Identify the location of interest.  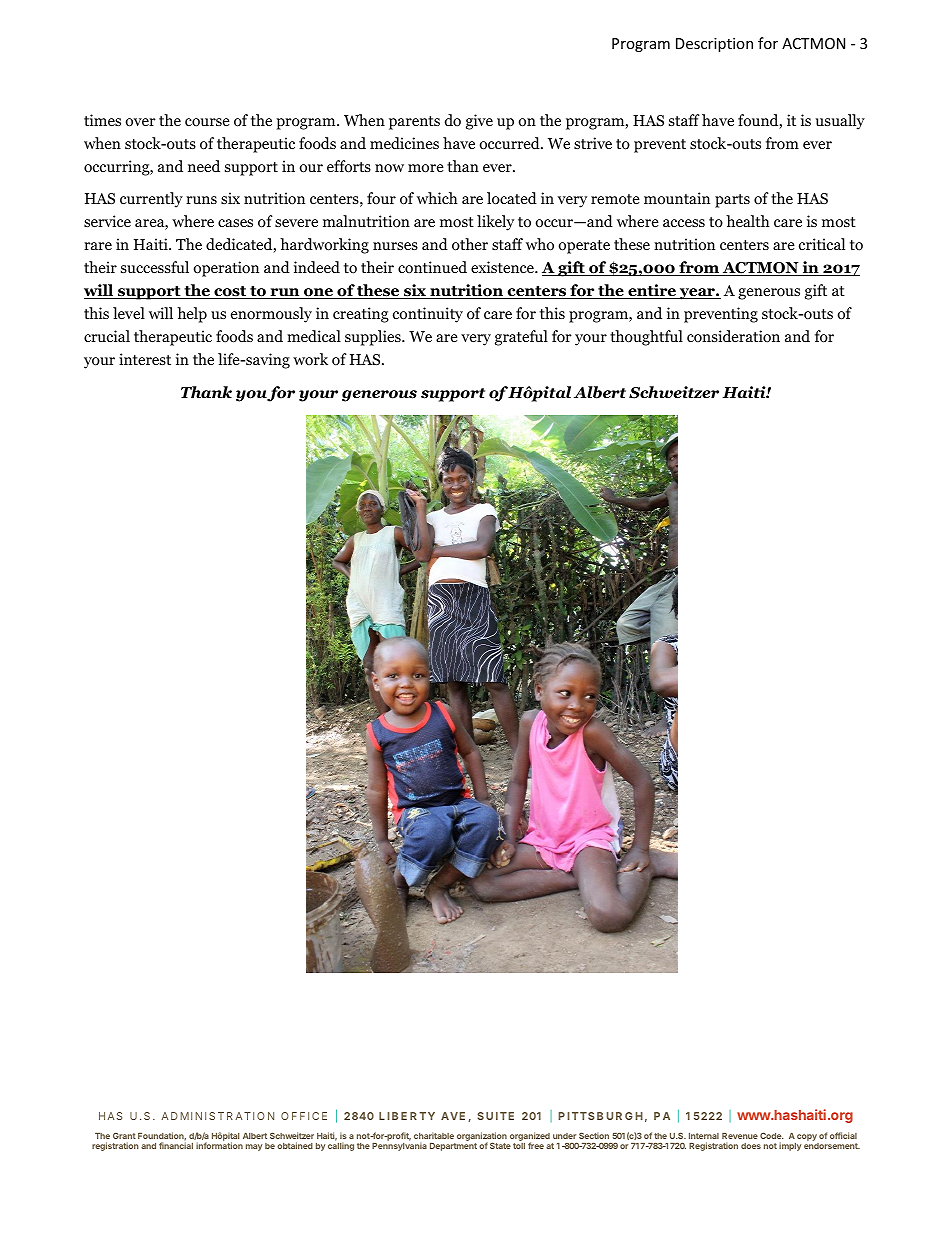
(145, 359).
